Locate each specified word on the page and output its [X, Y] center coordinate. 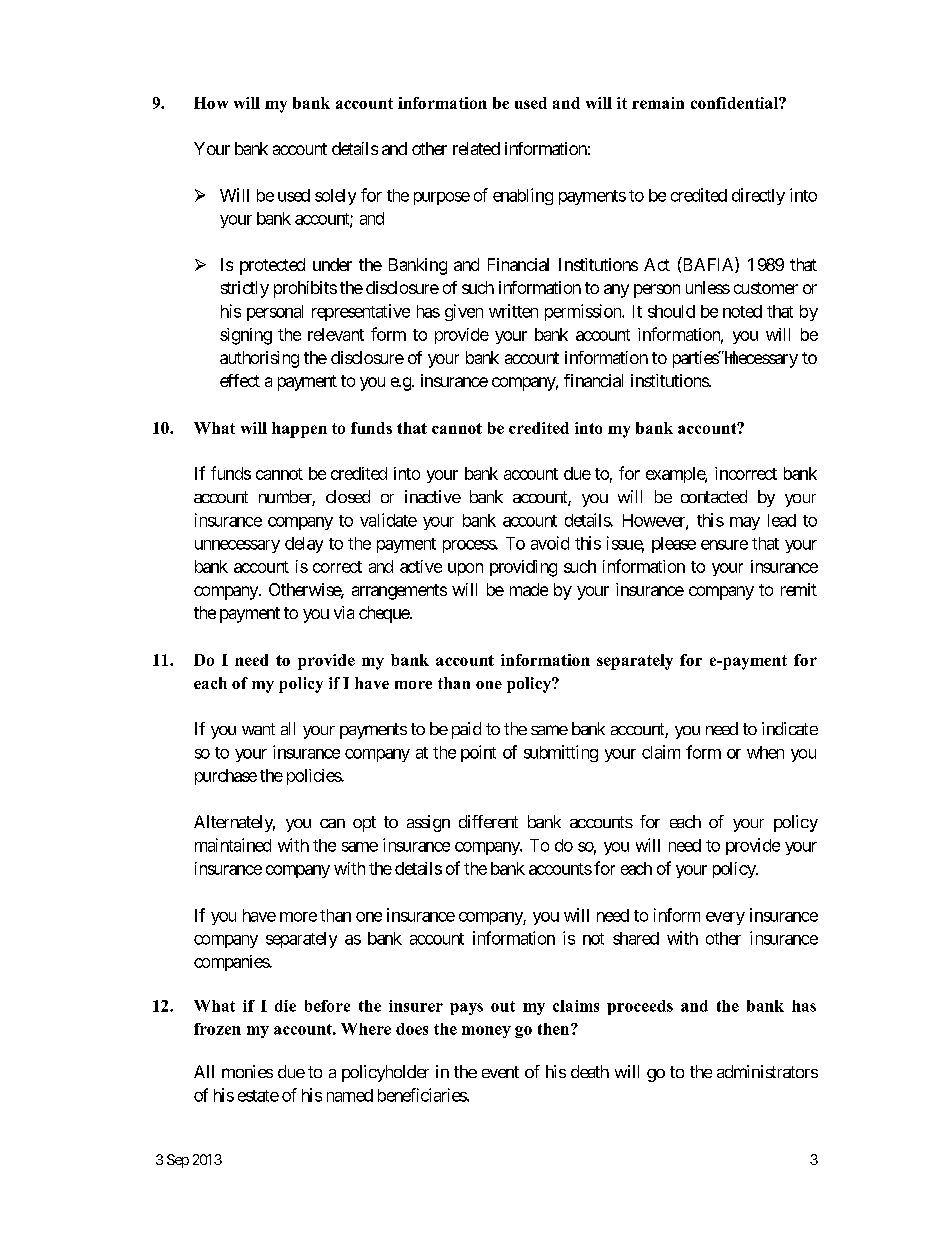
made [529, 589]
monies [247, 1071]
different [488, 821]
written [513, 311]
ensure [724, 545]
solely [335, 197]
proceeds [640, 1007]
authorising [259, 359]
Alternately [234, 823]
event [500, 1072]
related [476, 148]
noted [742, 311]
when [765, 752]
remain [658, 103]
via [344, 612]
